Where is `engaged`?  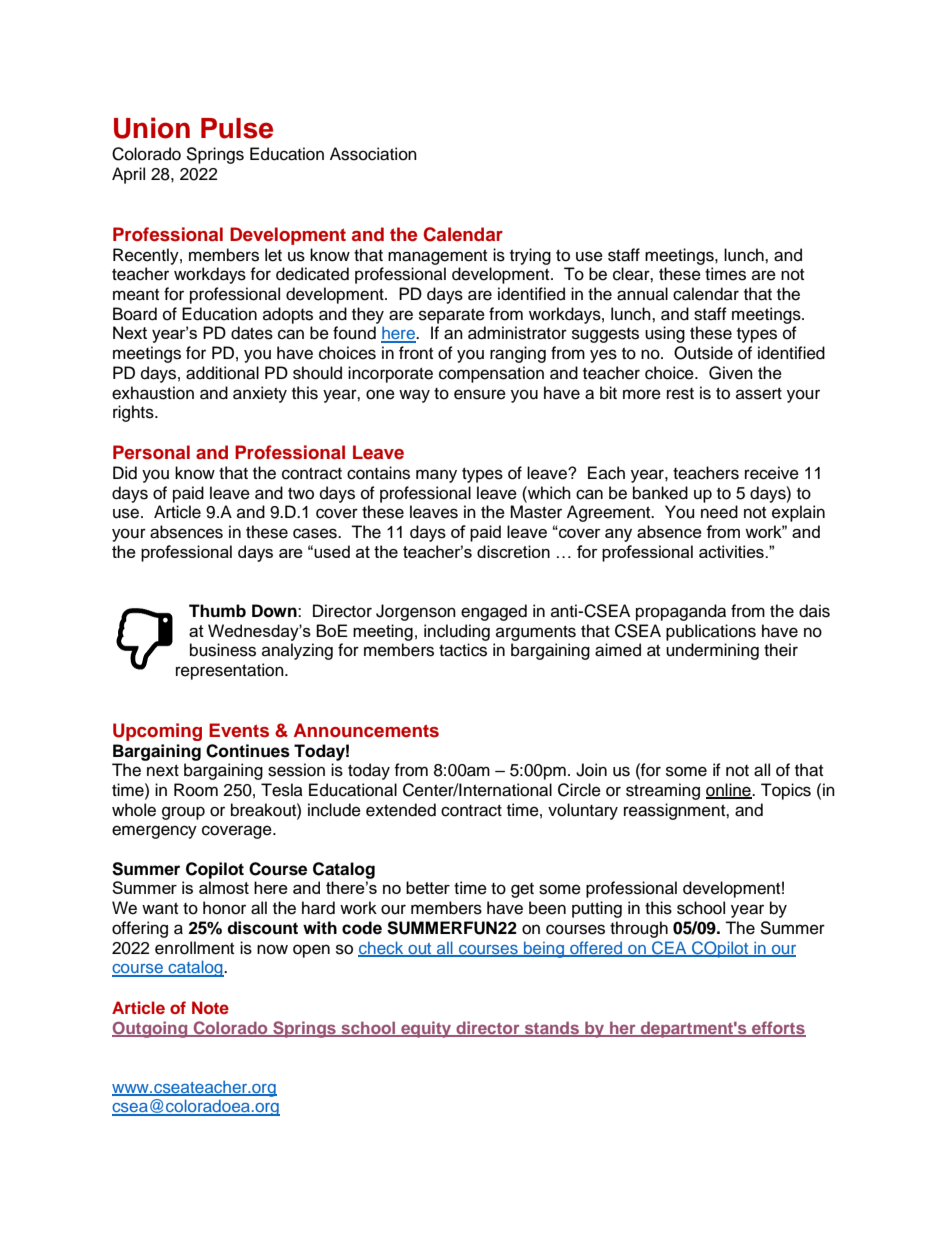
engaged is located at coordinates (494, 612).
